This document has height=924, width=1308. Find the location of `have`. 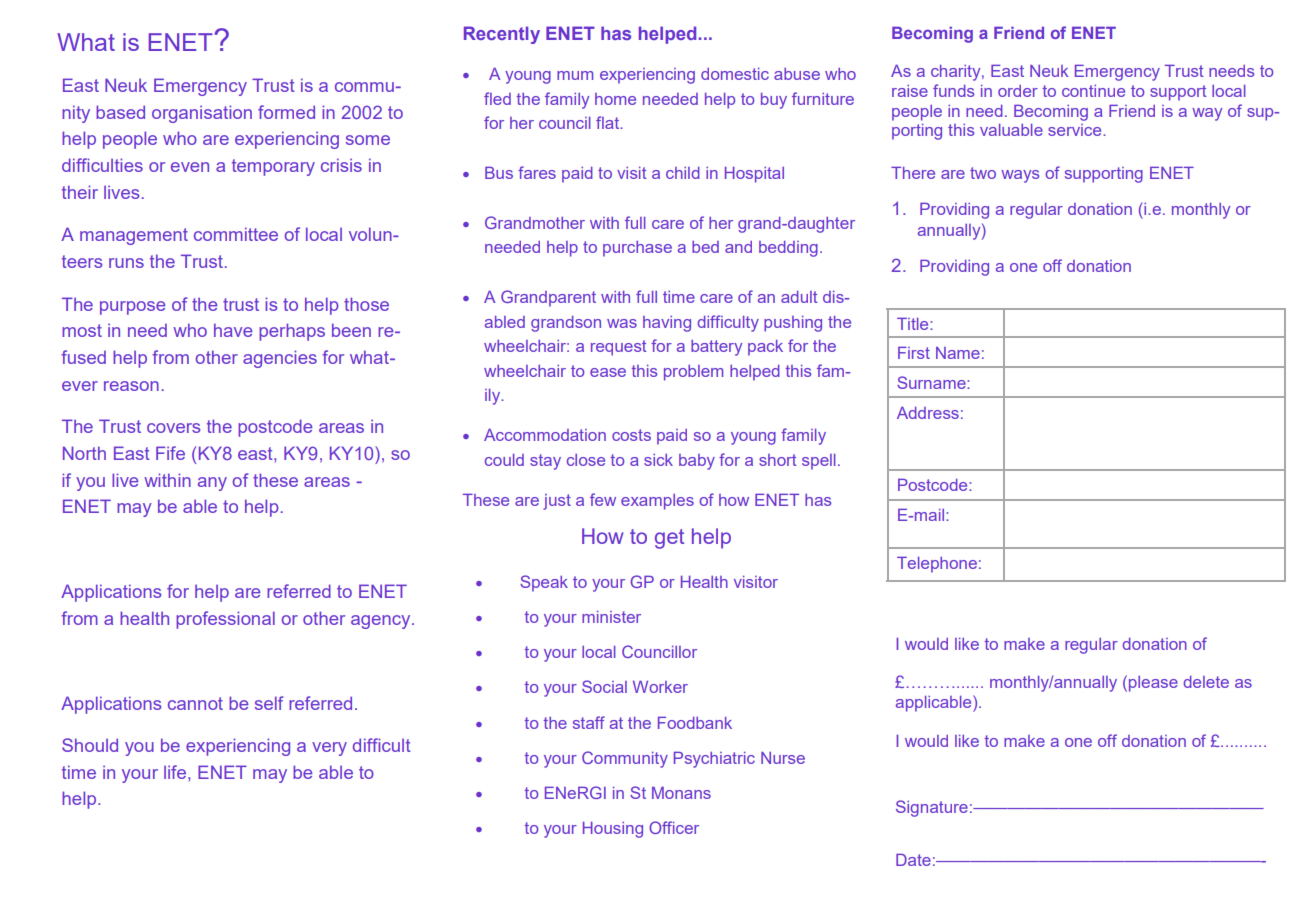

have is located at coordinates (233, 330).
